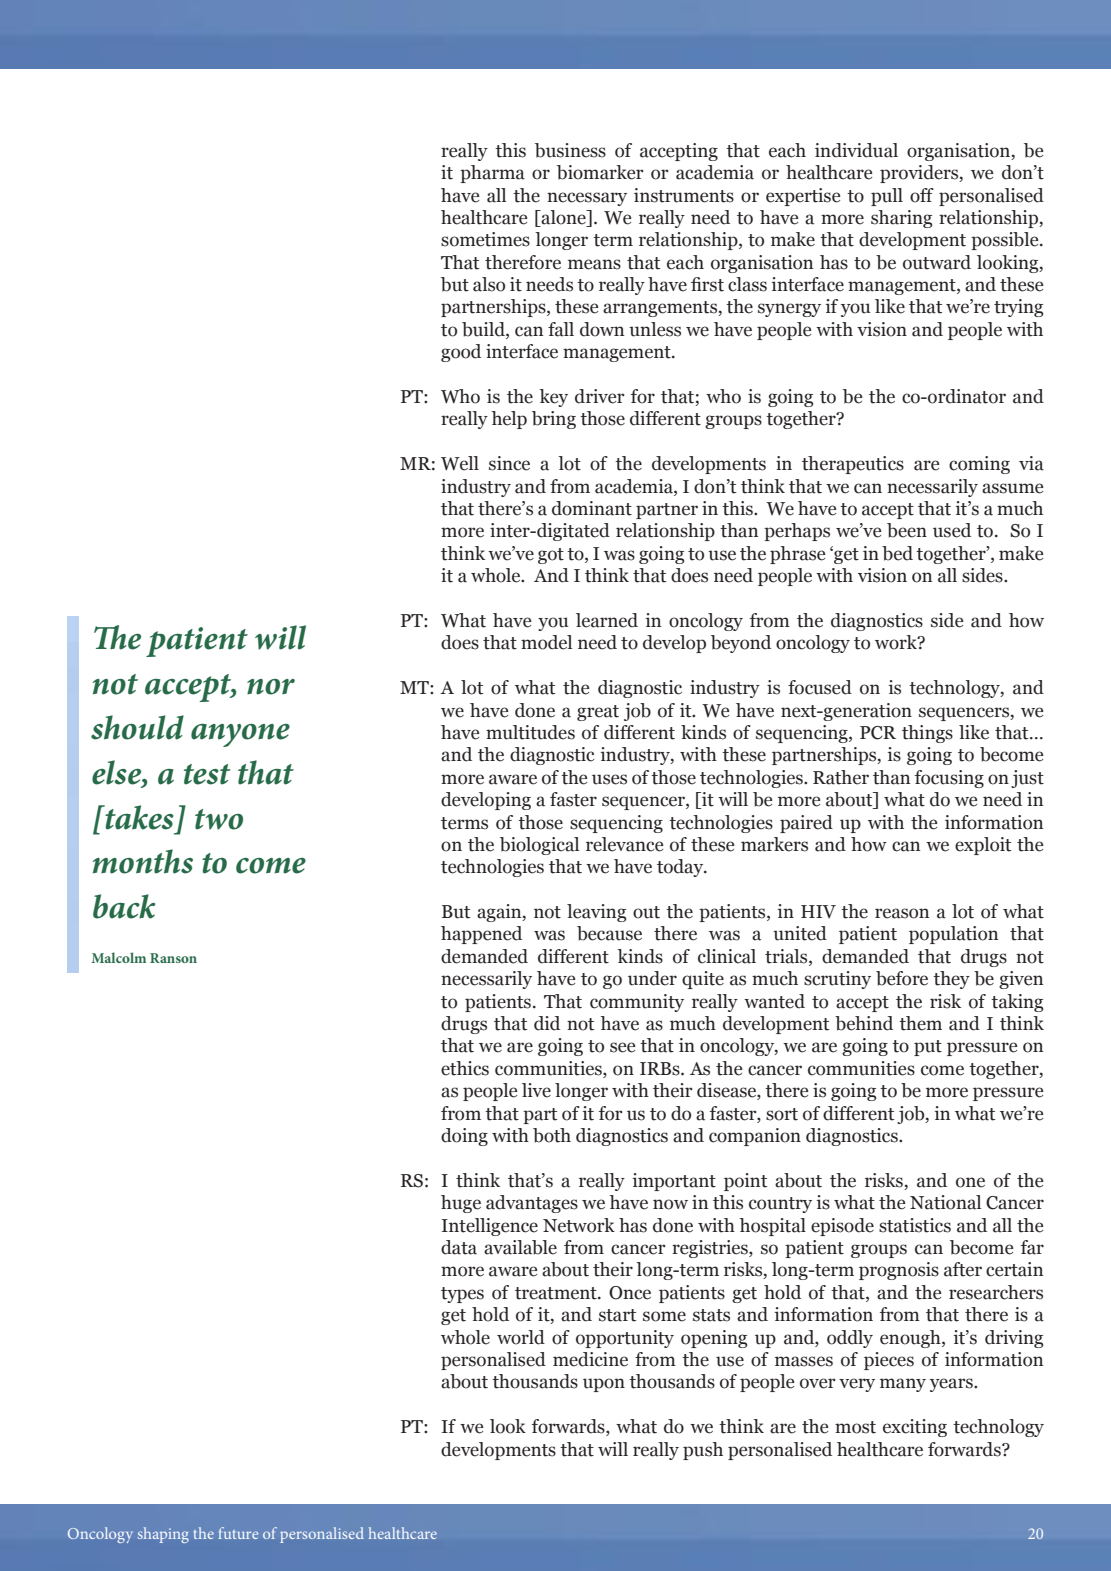 The height and width of the page is (1571, 1111). I want to click on learned, so click(607, 620).
